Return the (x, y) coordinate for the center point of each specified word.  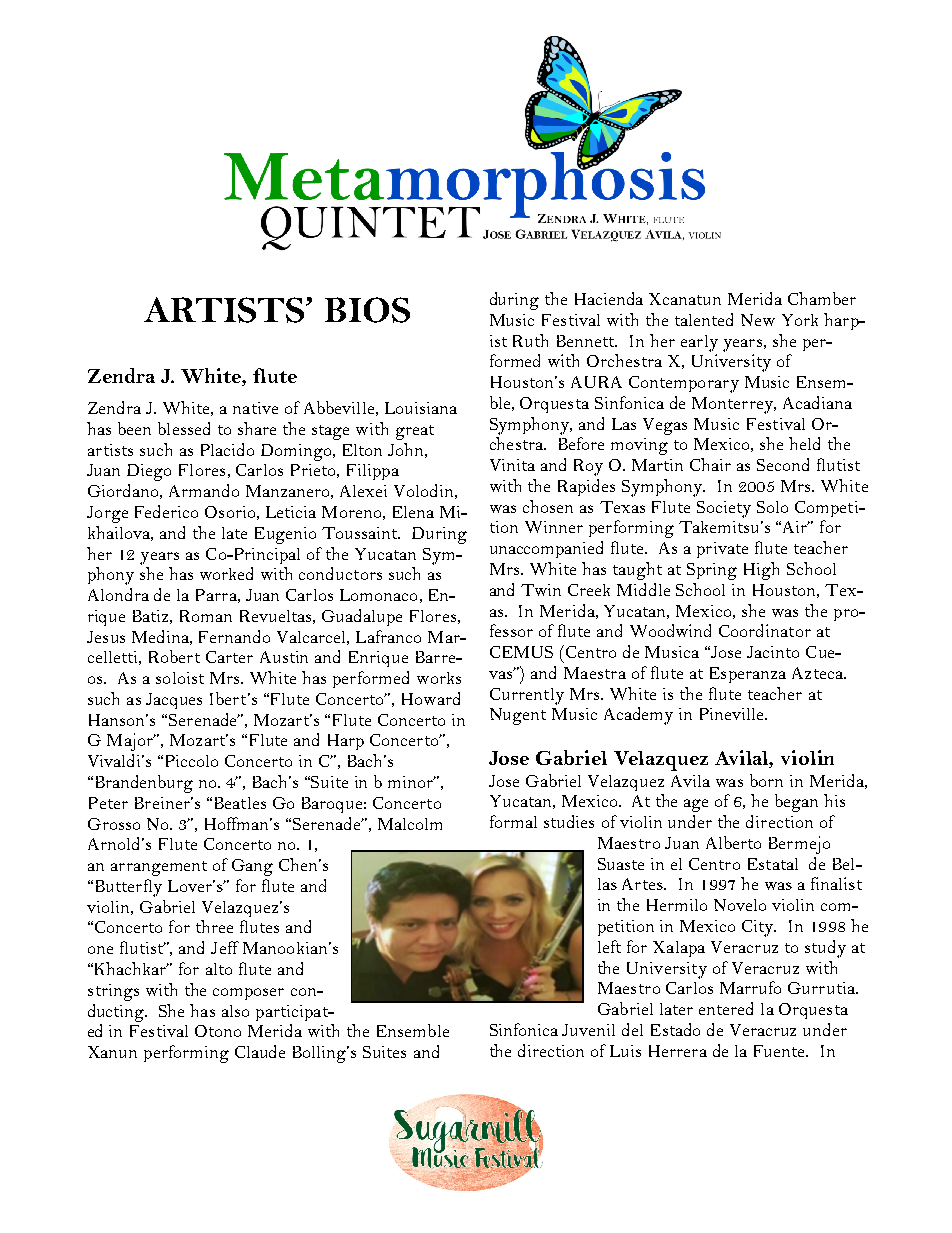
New (758, 320)
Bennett (587, 341)
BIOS (367, 310)
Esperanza (748, 675)
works (439, 678)
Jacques (174, 701)
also (235, 1011)
